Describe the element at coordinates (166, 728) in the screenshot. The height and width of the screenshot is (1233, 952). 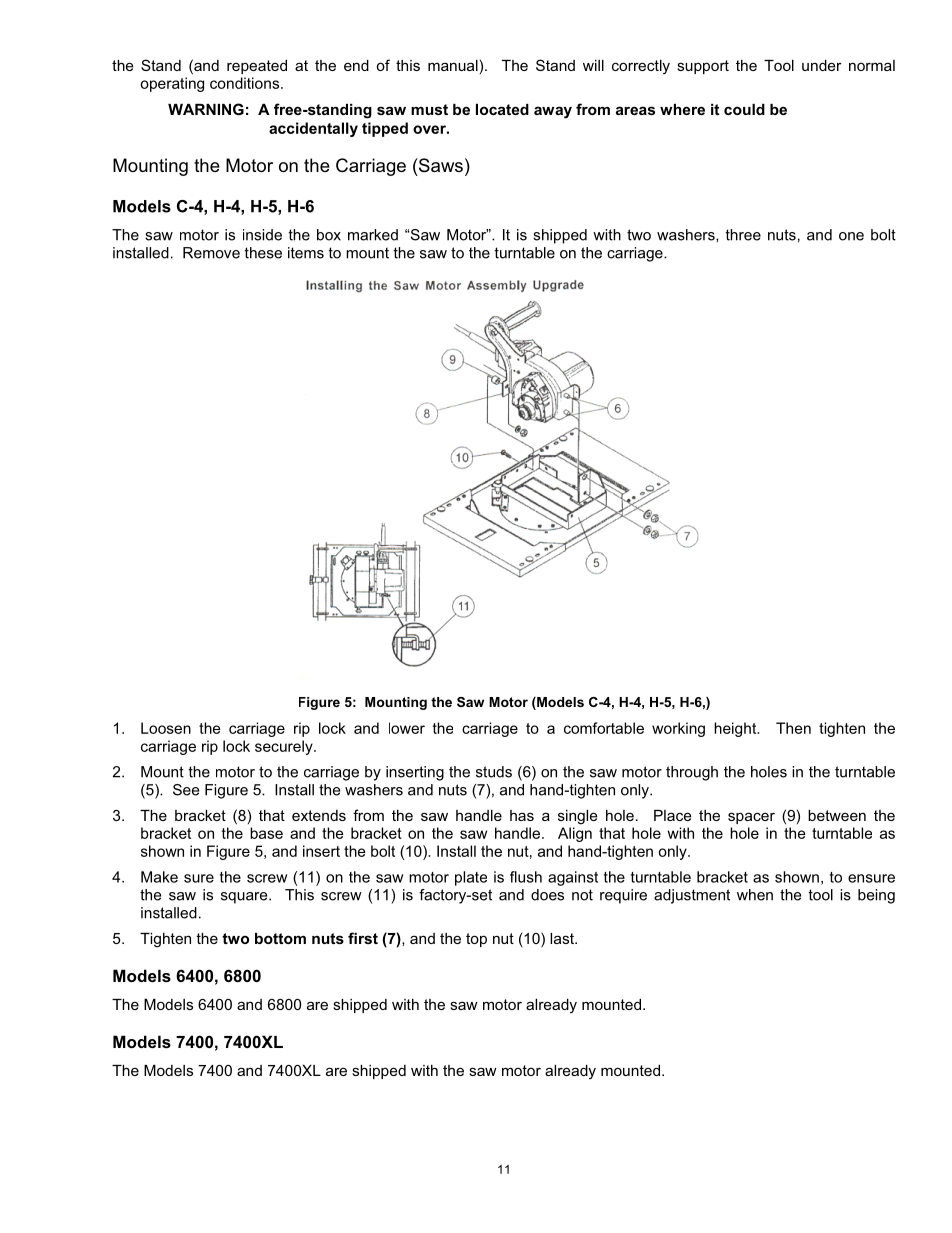
I see `Loosen` at that location.
